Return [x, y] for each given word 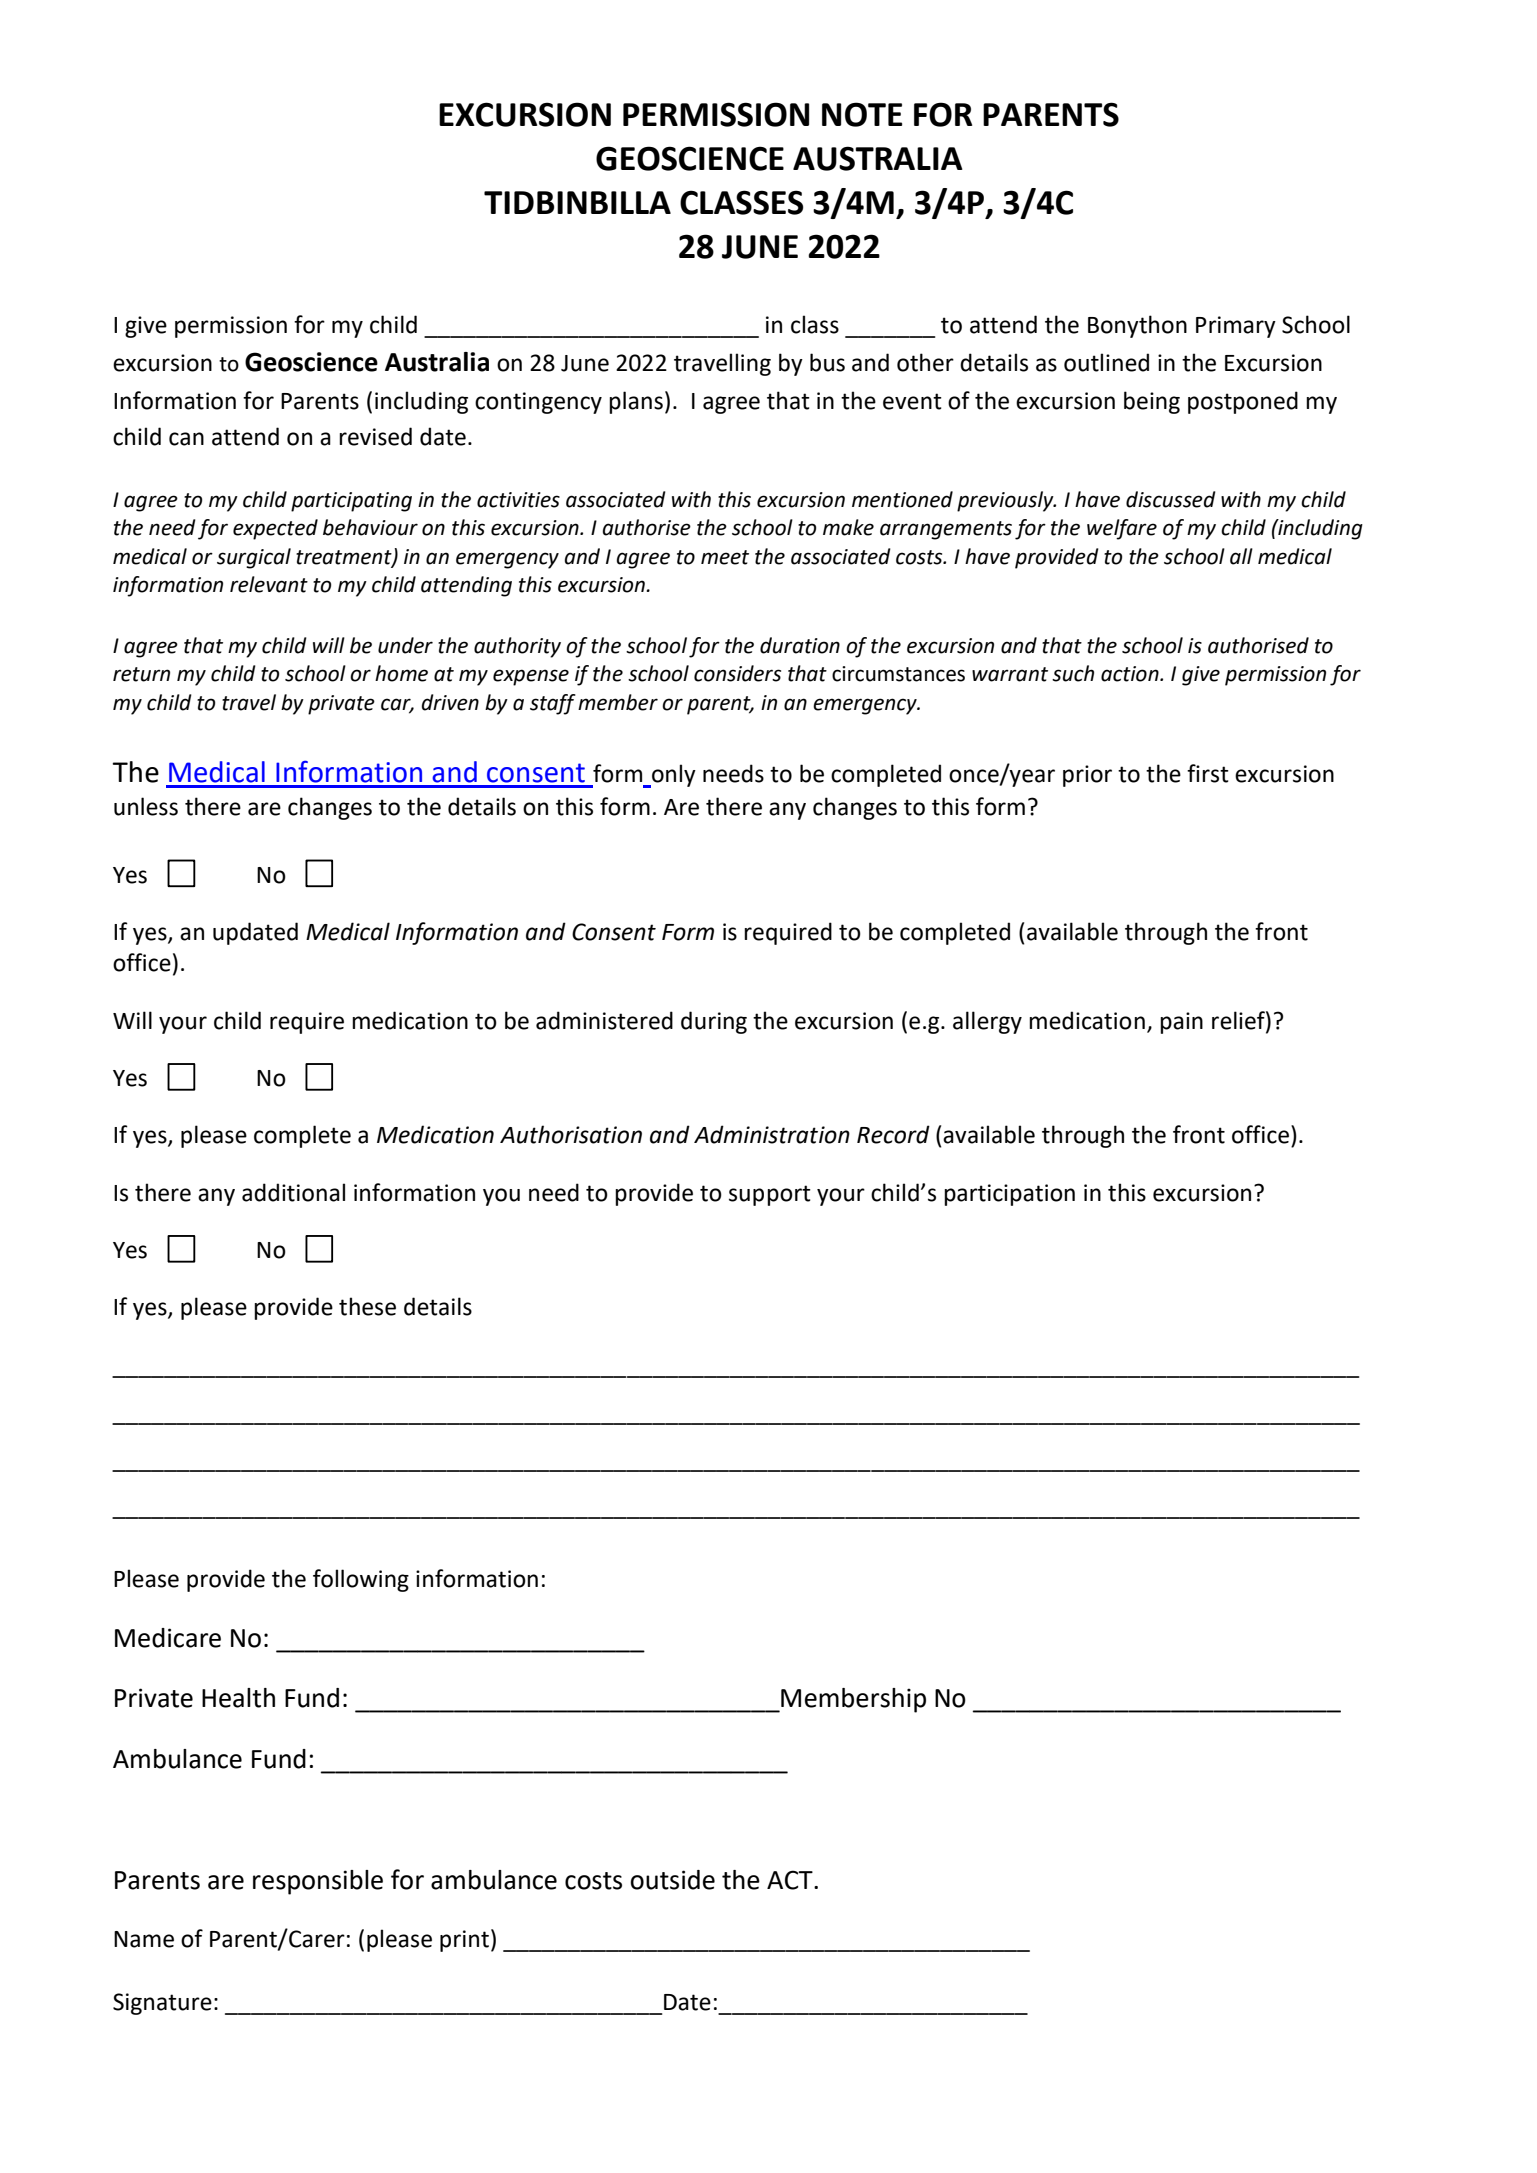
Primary [1236, 327]
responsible [318, 1882]
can [186, 439]
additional [293, 1192]
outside [672, 1880]
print [464, 1941]
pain [1181, 1023]
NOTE [862, 114]
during [714, 1022]
